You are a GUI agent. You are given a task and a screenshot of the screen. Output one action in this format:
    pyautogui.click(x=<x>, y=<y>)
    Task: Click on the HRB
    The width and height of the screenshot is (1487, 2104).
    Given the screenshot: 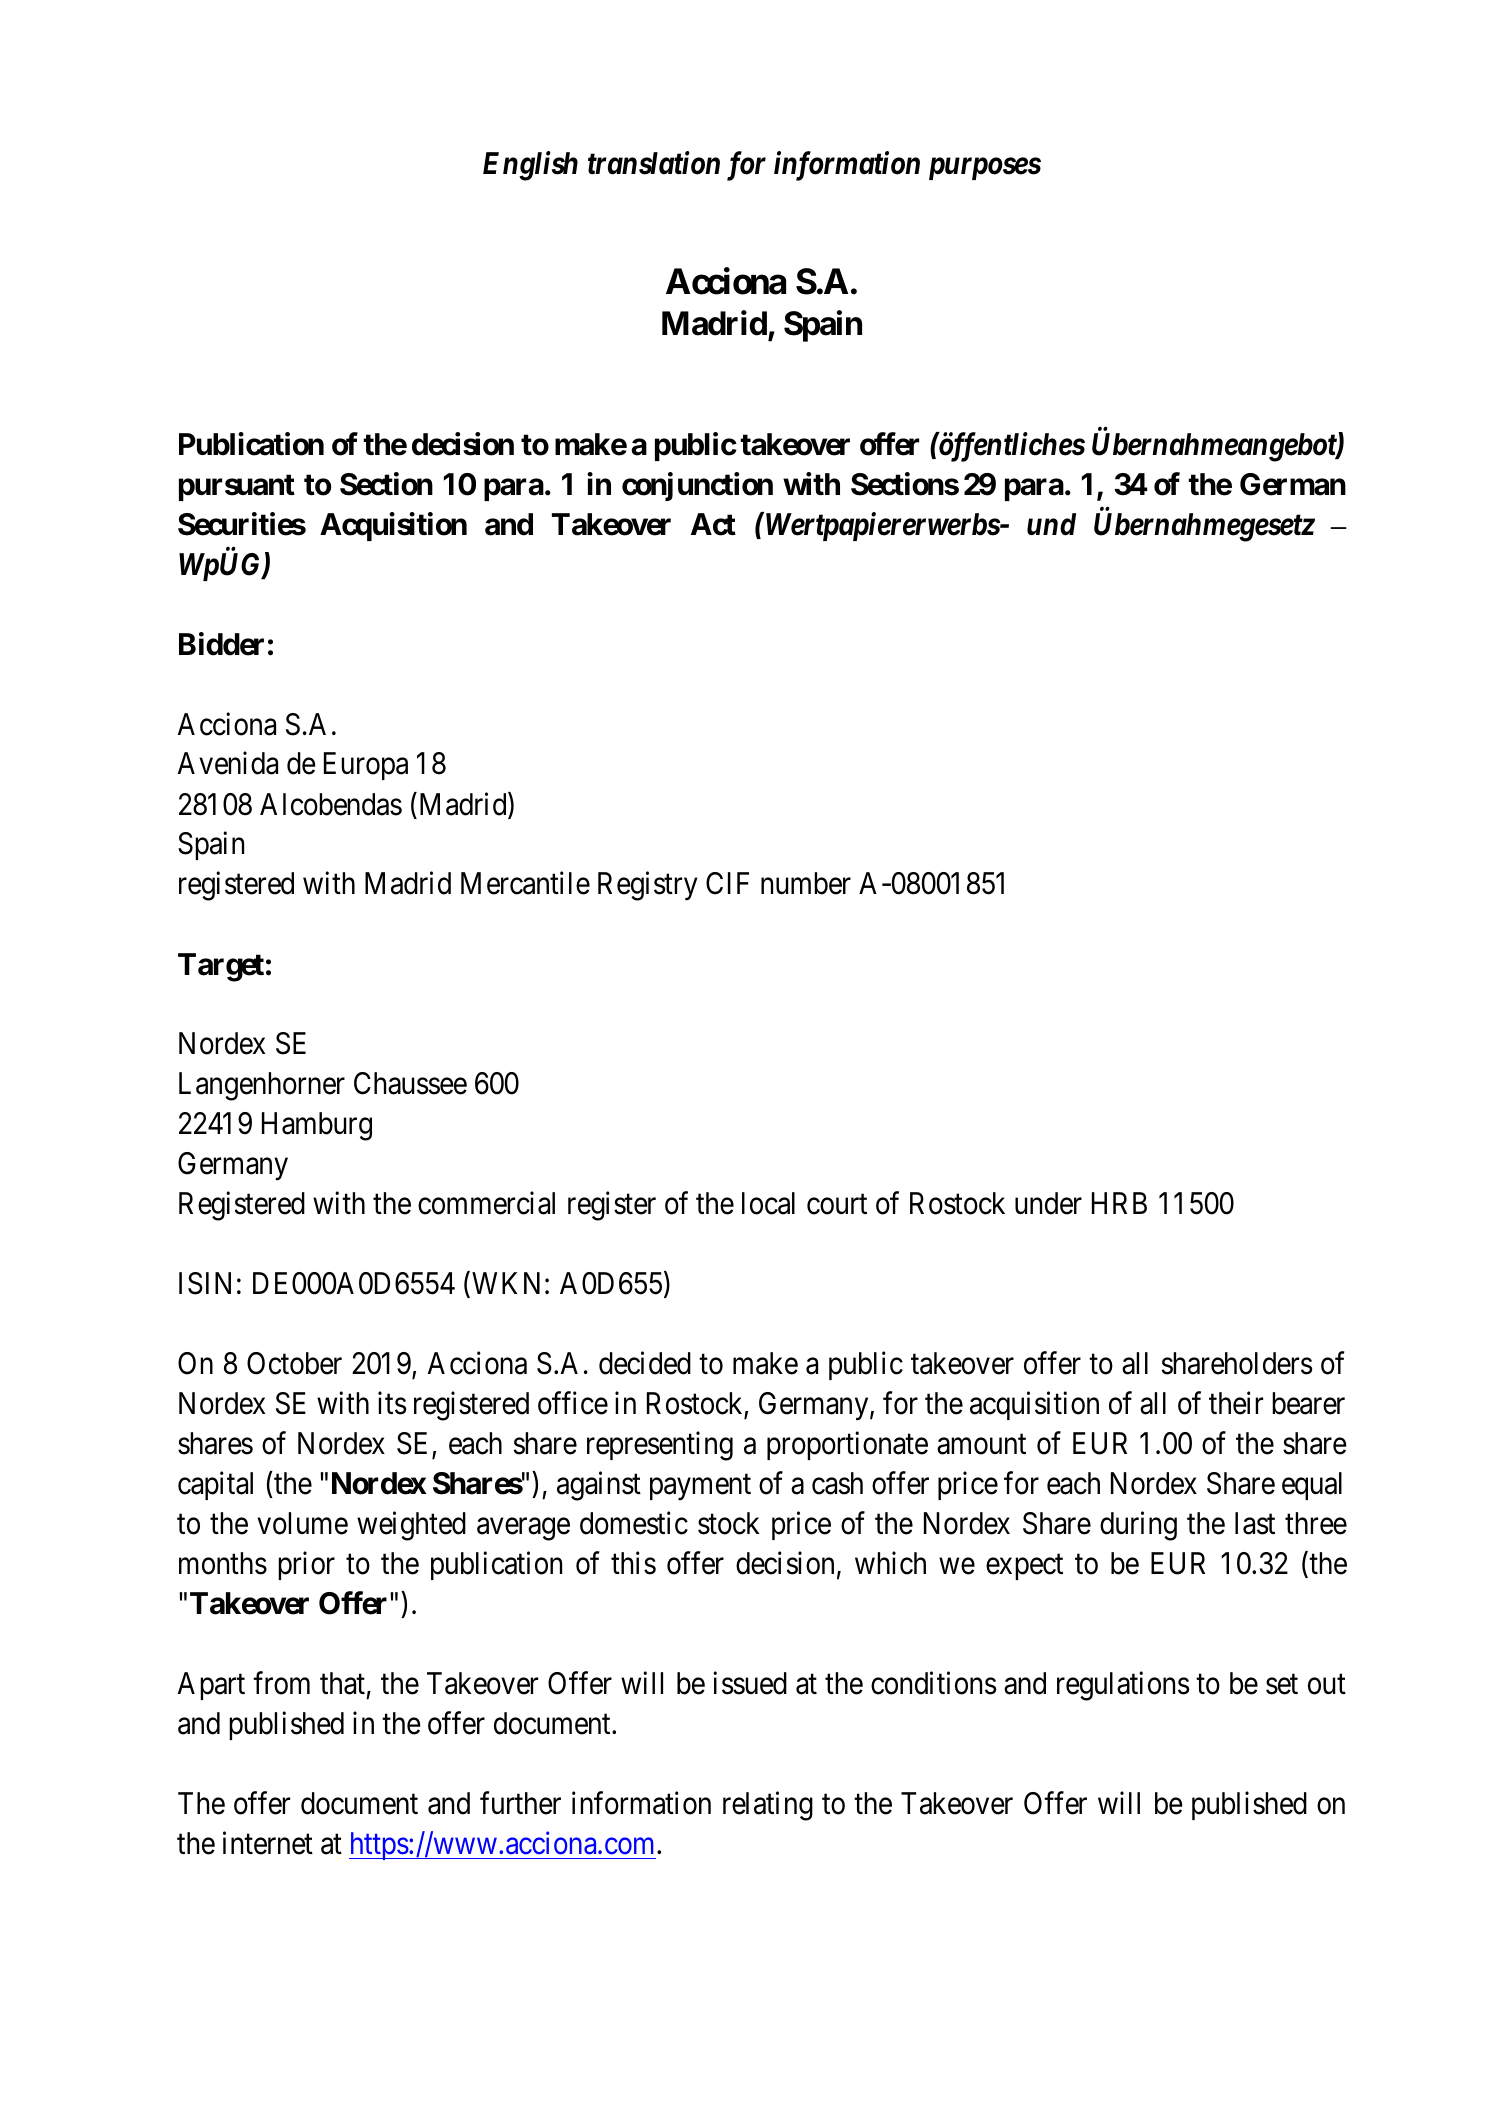 What is the action you would take?
    pyautogui.click(x=1119, y=1203)
